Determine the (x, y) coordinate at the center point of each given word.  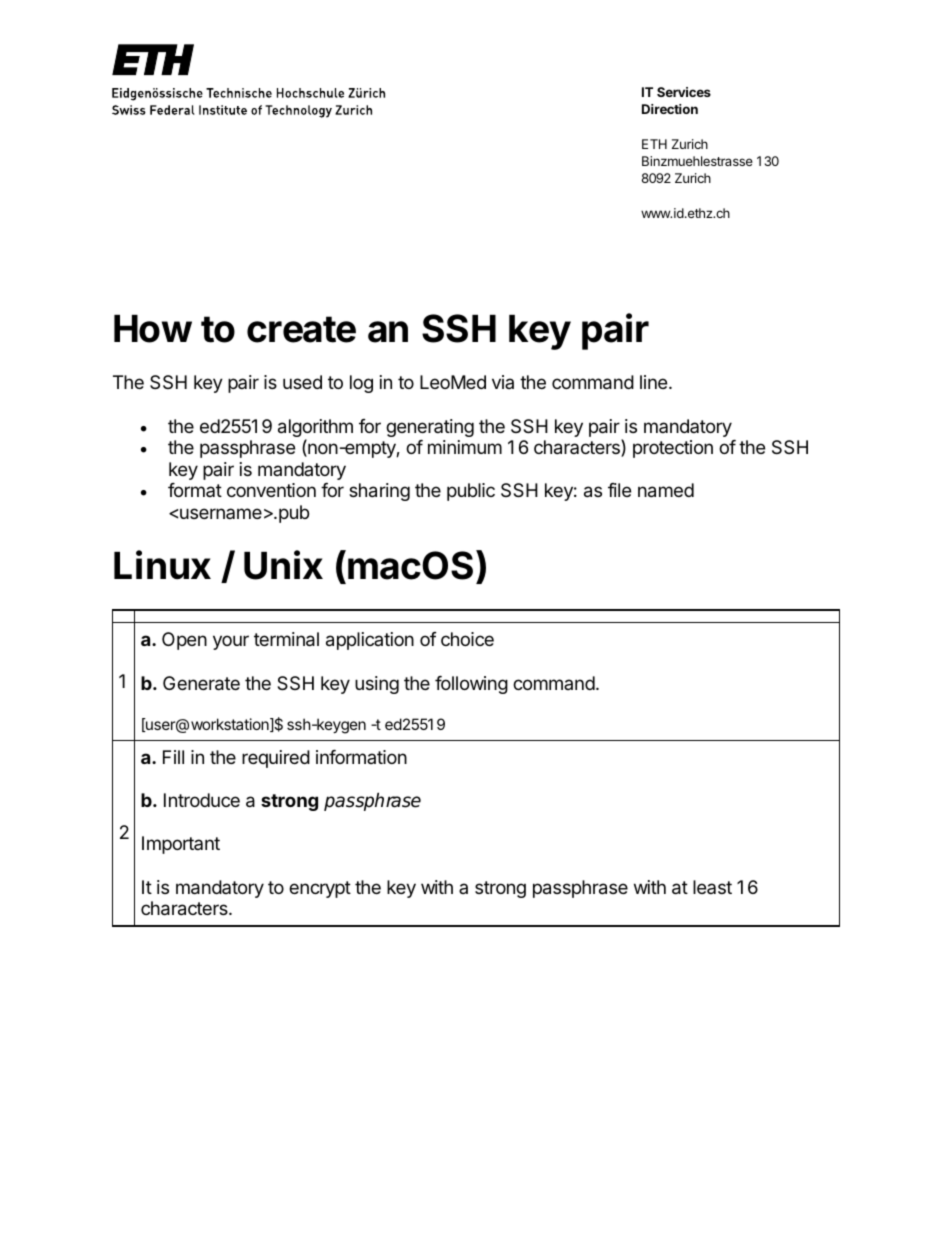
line (655, 382)
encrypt (320, 889)
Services (684, 92)
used (302, 382)
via (503, 382)
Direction (670, 109)
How (153, 329)
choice (467, 639)
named (666, 490)
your (231, 642)
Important (181, 845)
